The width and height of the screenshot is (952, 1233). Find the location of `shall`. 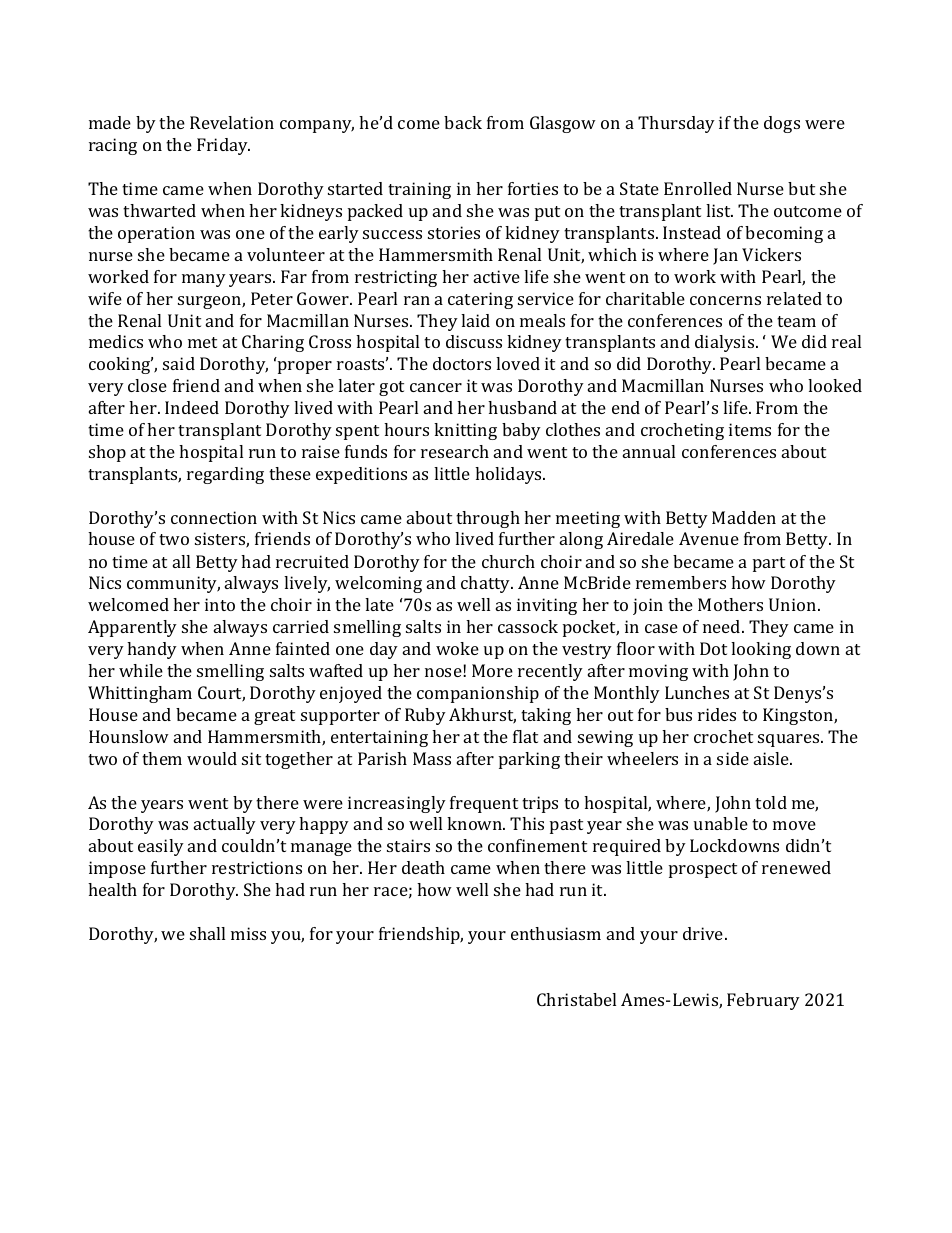

shall is located at coordinates (207, 933).
